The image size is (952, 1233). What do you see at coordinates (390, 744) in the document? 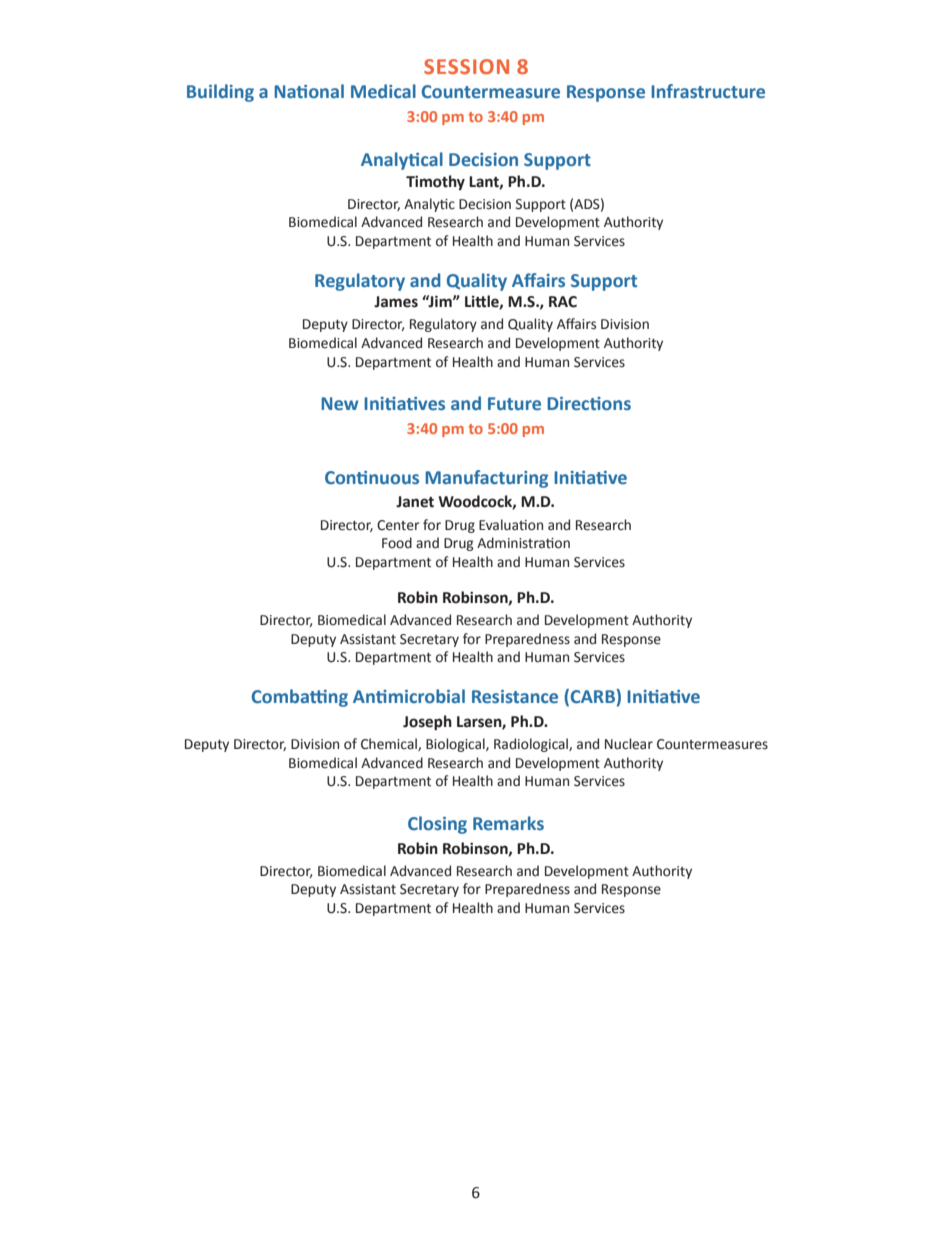
I see `Chemical` at bounding box center [390, 744].
